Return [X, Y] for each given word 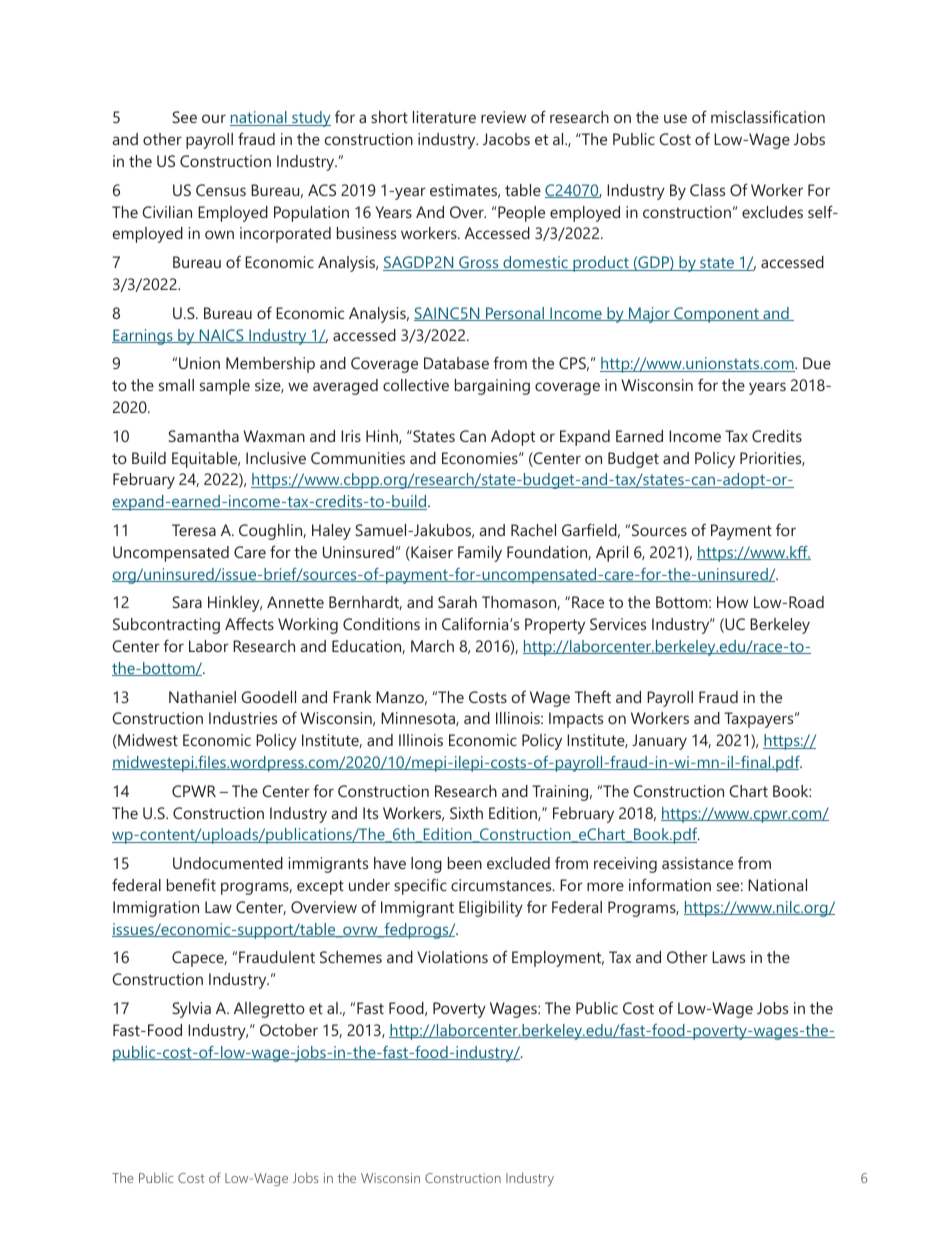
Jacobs [506, 139]
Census [221, 190]
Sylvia [191, 1010]
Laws [728, 957]
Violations [452, 957]
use [675, 118]
